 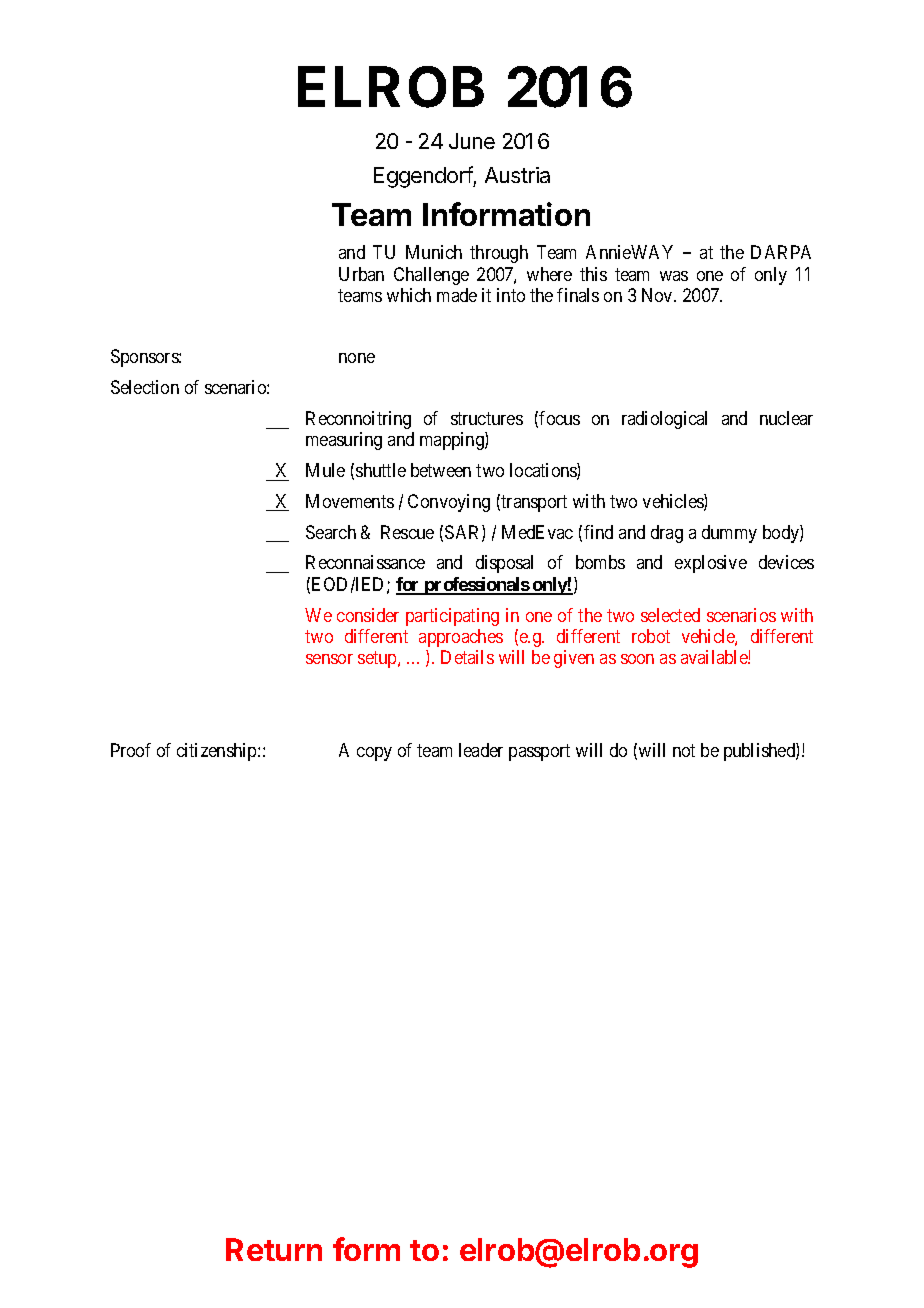 What do you see at coordinates (452, 617) in the screenshot?
I see `participating` at bounding box center [452, 617].
